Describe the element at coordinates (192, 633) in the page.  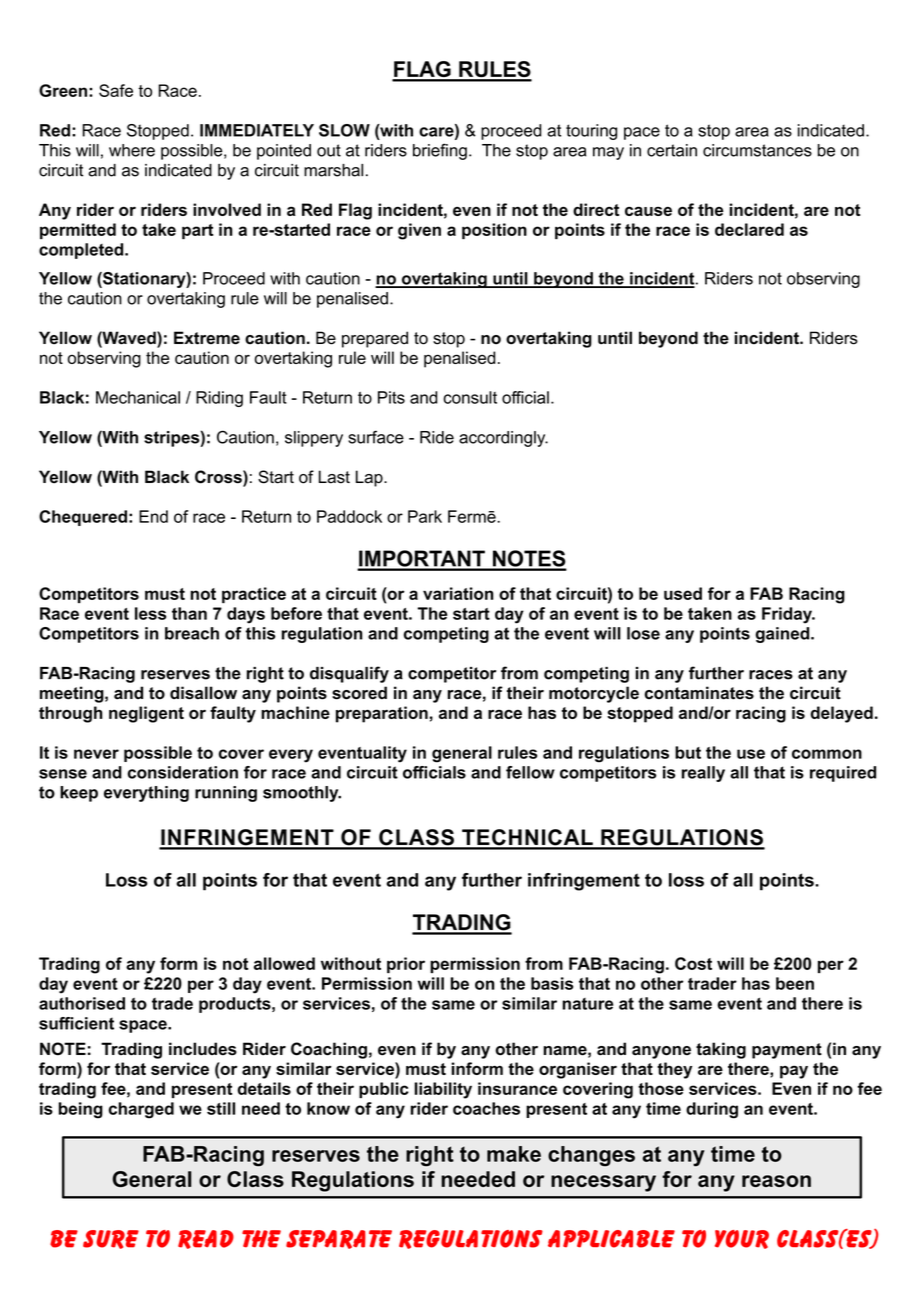
I see `breach` at that location.
